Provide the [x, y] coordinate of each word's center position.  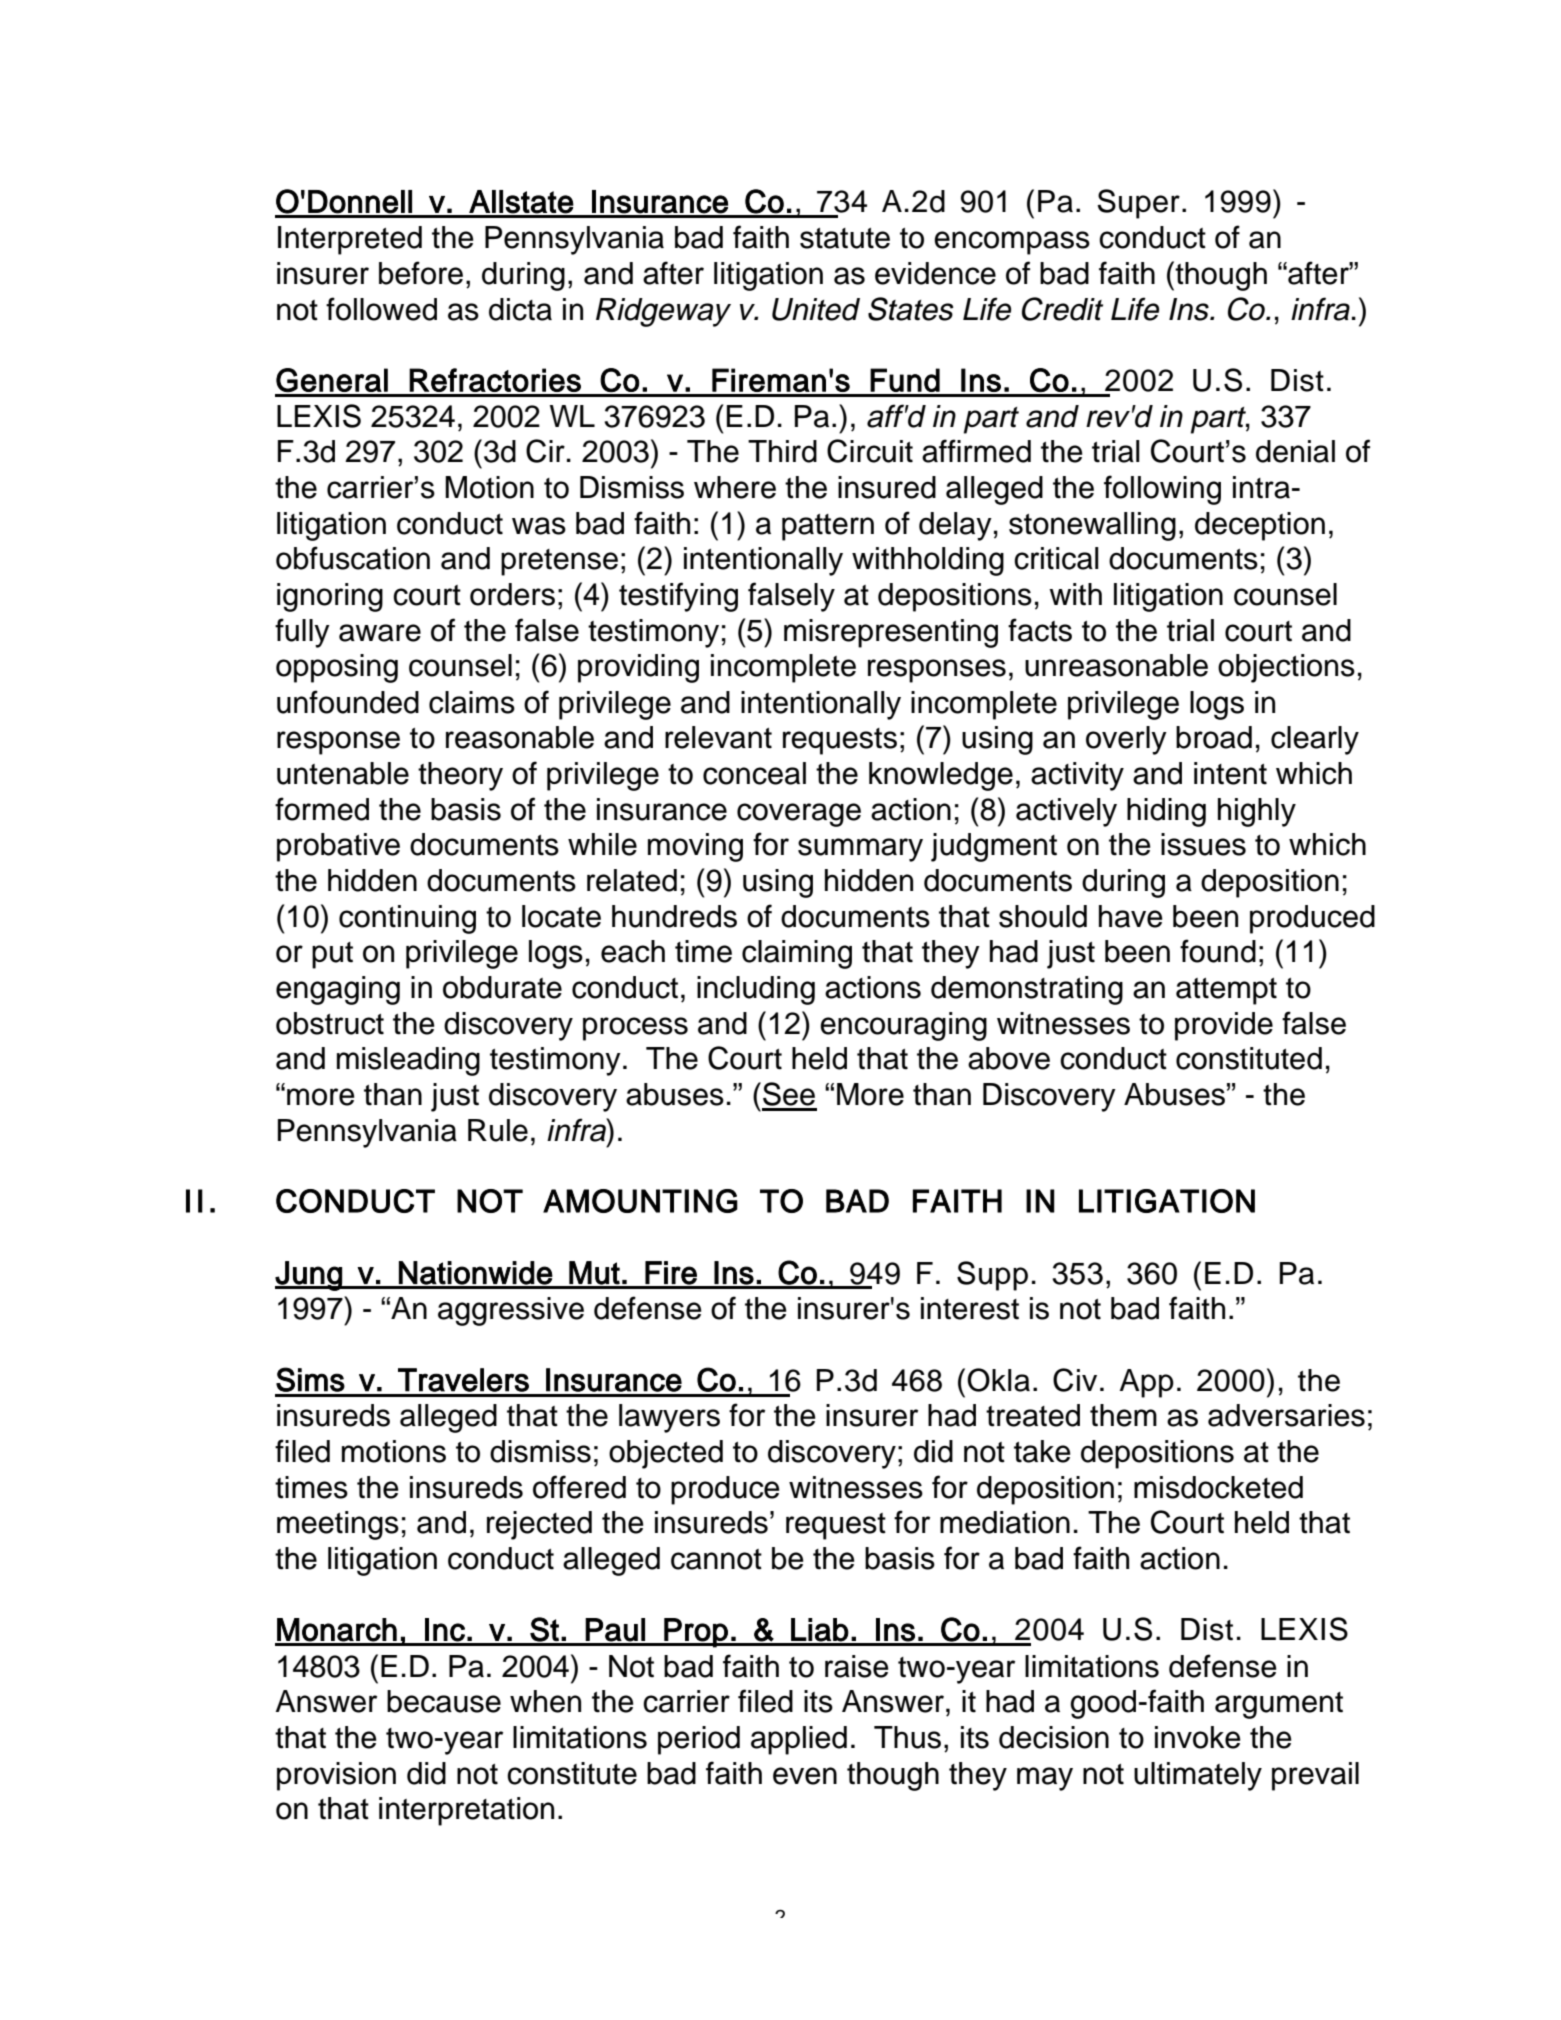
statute [845, 238]
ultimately [1198, 1776]
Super [1138, 204]
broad [1214, 737]
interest [970, 1308]
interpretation [466, 1811]
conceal [754, 773]
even [805, 1776]
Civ [1075, 1380]
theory [460, 776]
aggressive [511, 1311]
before [421, 273]
